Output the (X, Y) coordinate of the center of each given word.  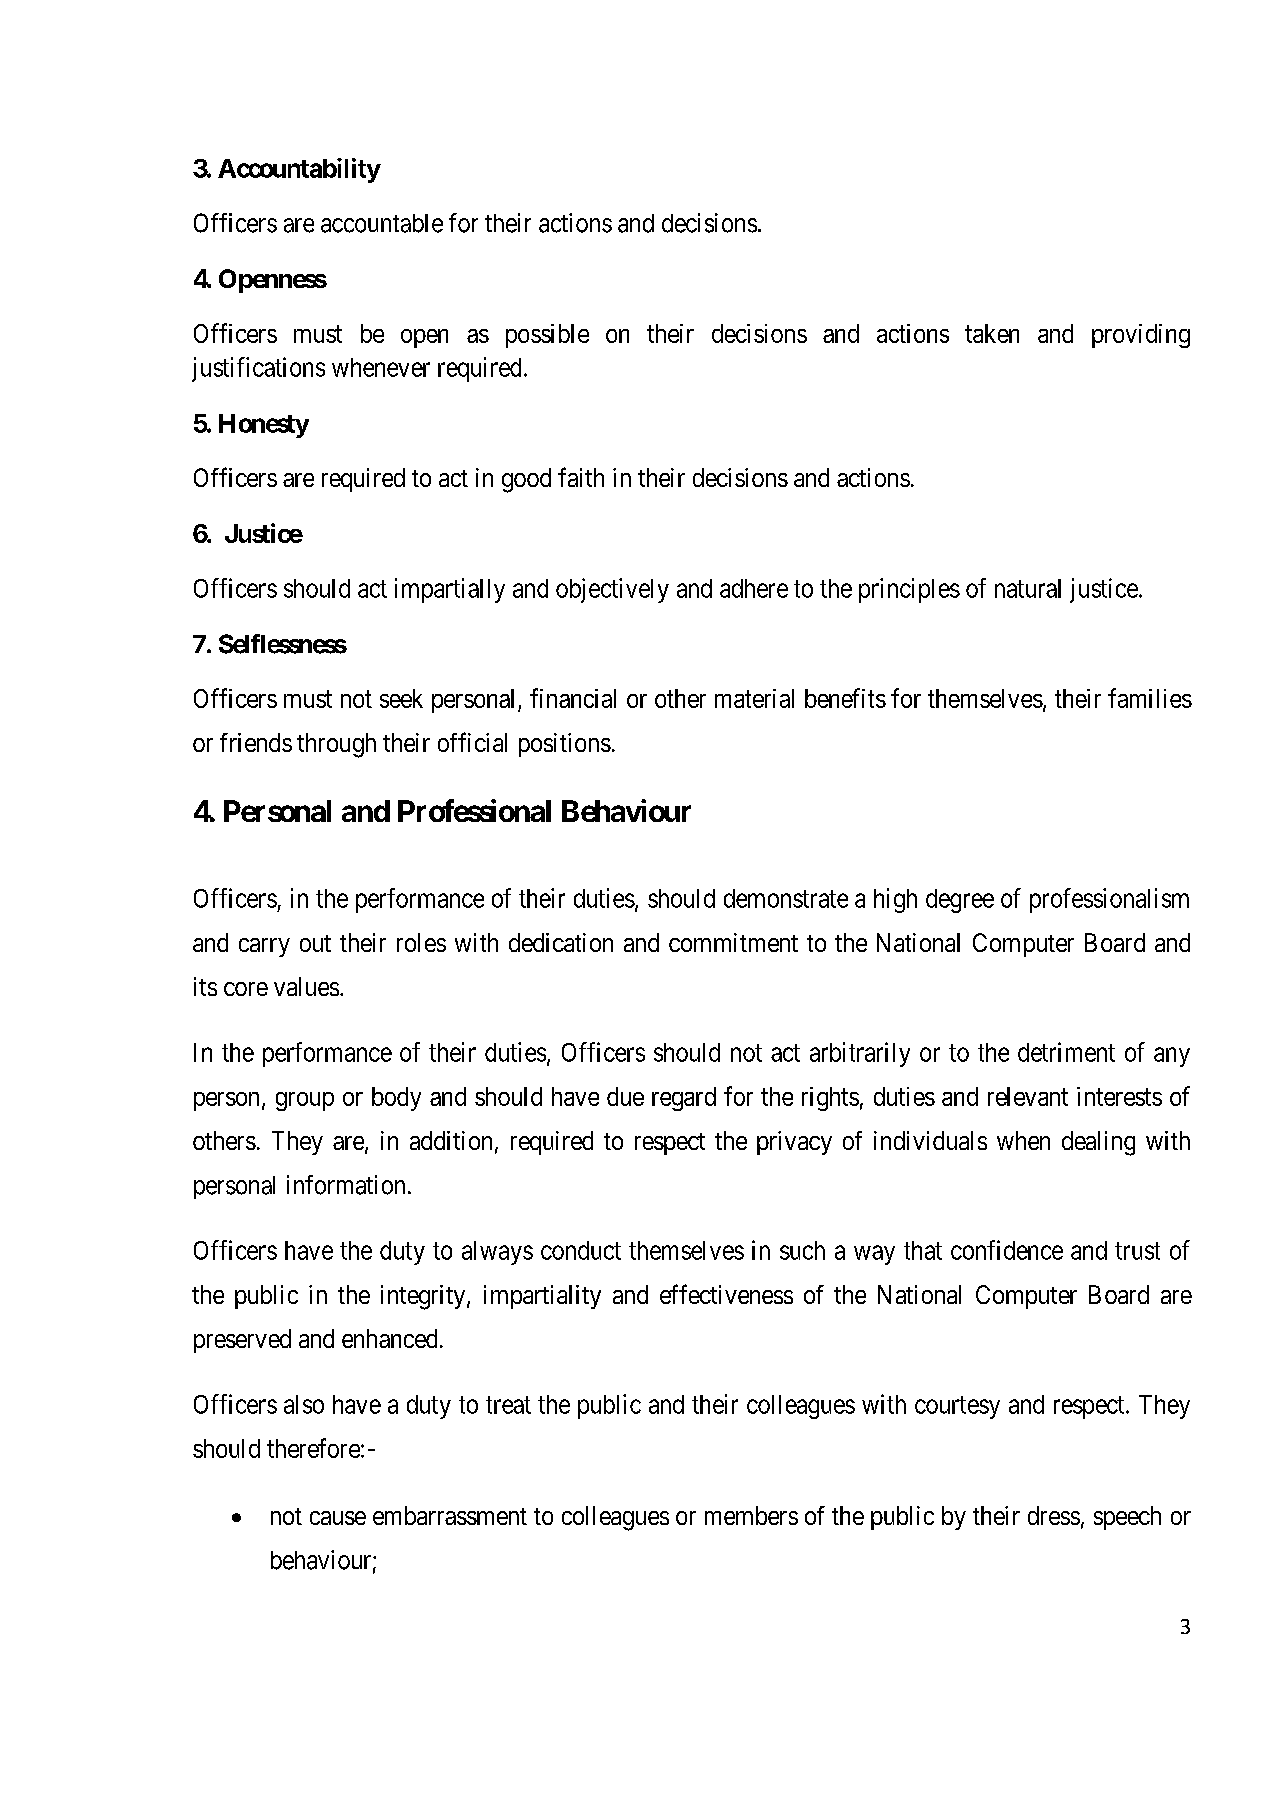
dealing (1098, 1143)
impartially (450, 590)
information (346, 1185)
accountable (382, 223)
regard (684, 1099)
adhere (754, 588)
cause (338, 1518)
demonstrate (786, 898)
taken (992, 333)
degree (960, 901)
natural (1028, 588)
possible (547, 336)
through (336, 745)
